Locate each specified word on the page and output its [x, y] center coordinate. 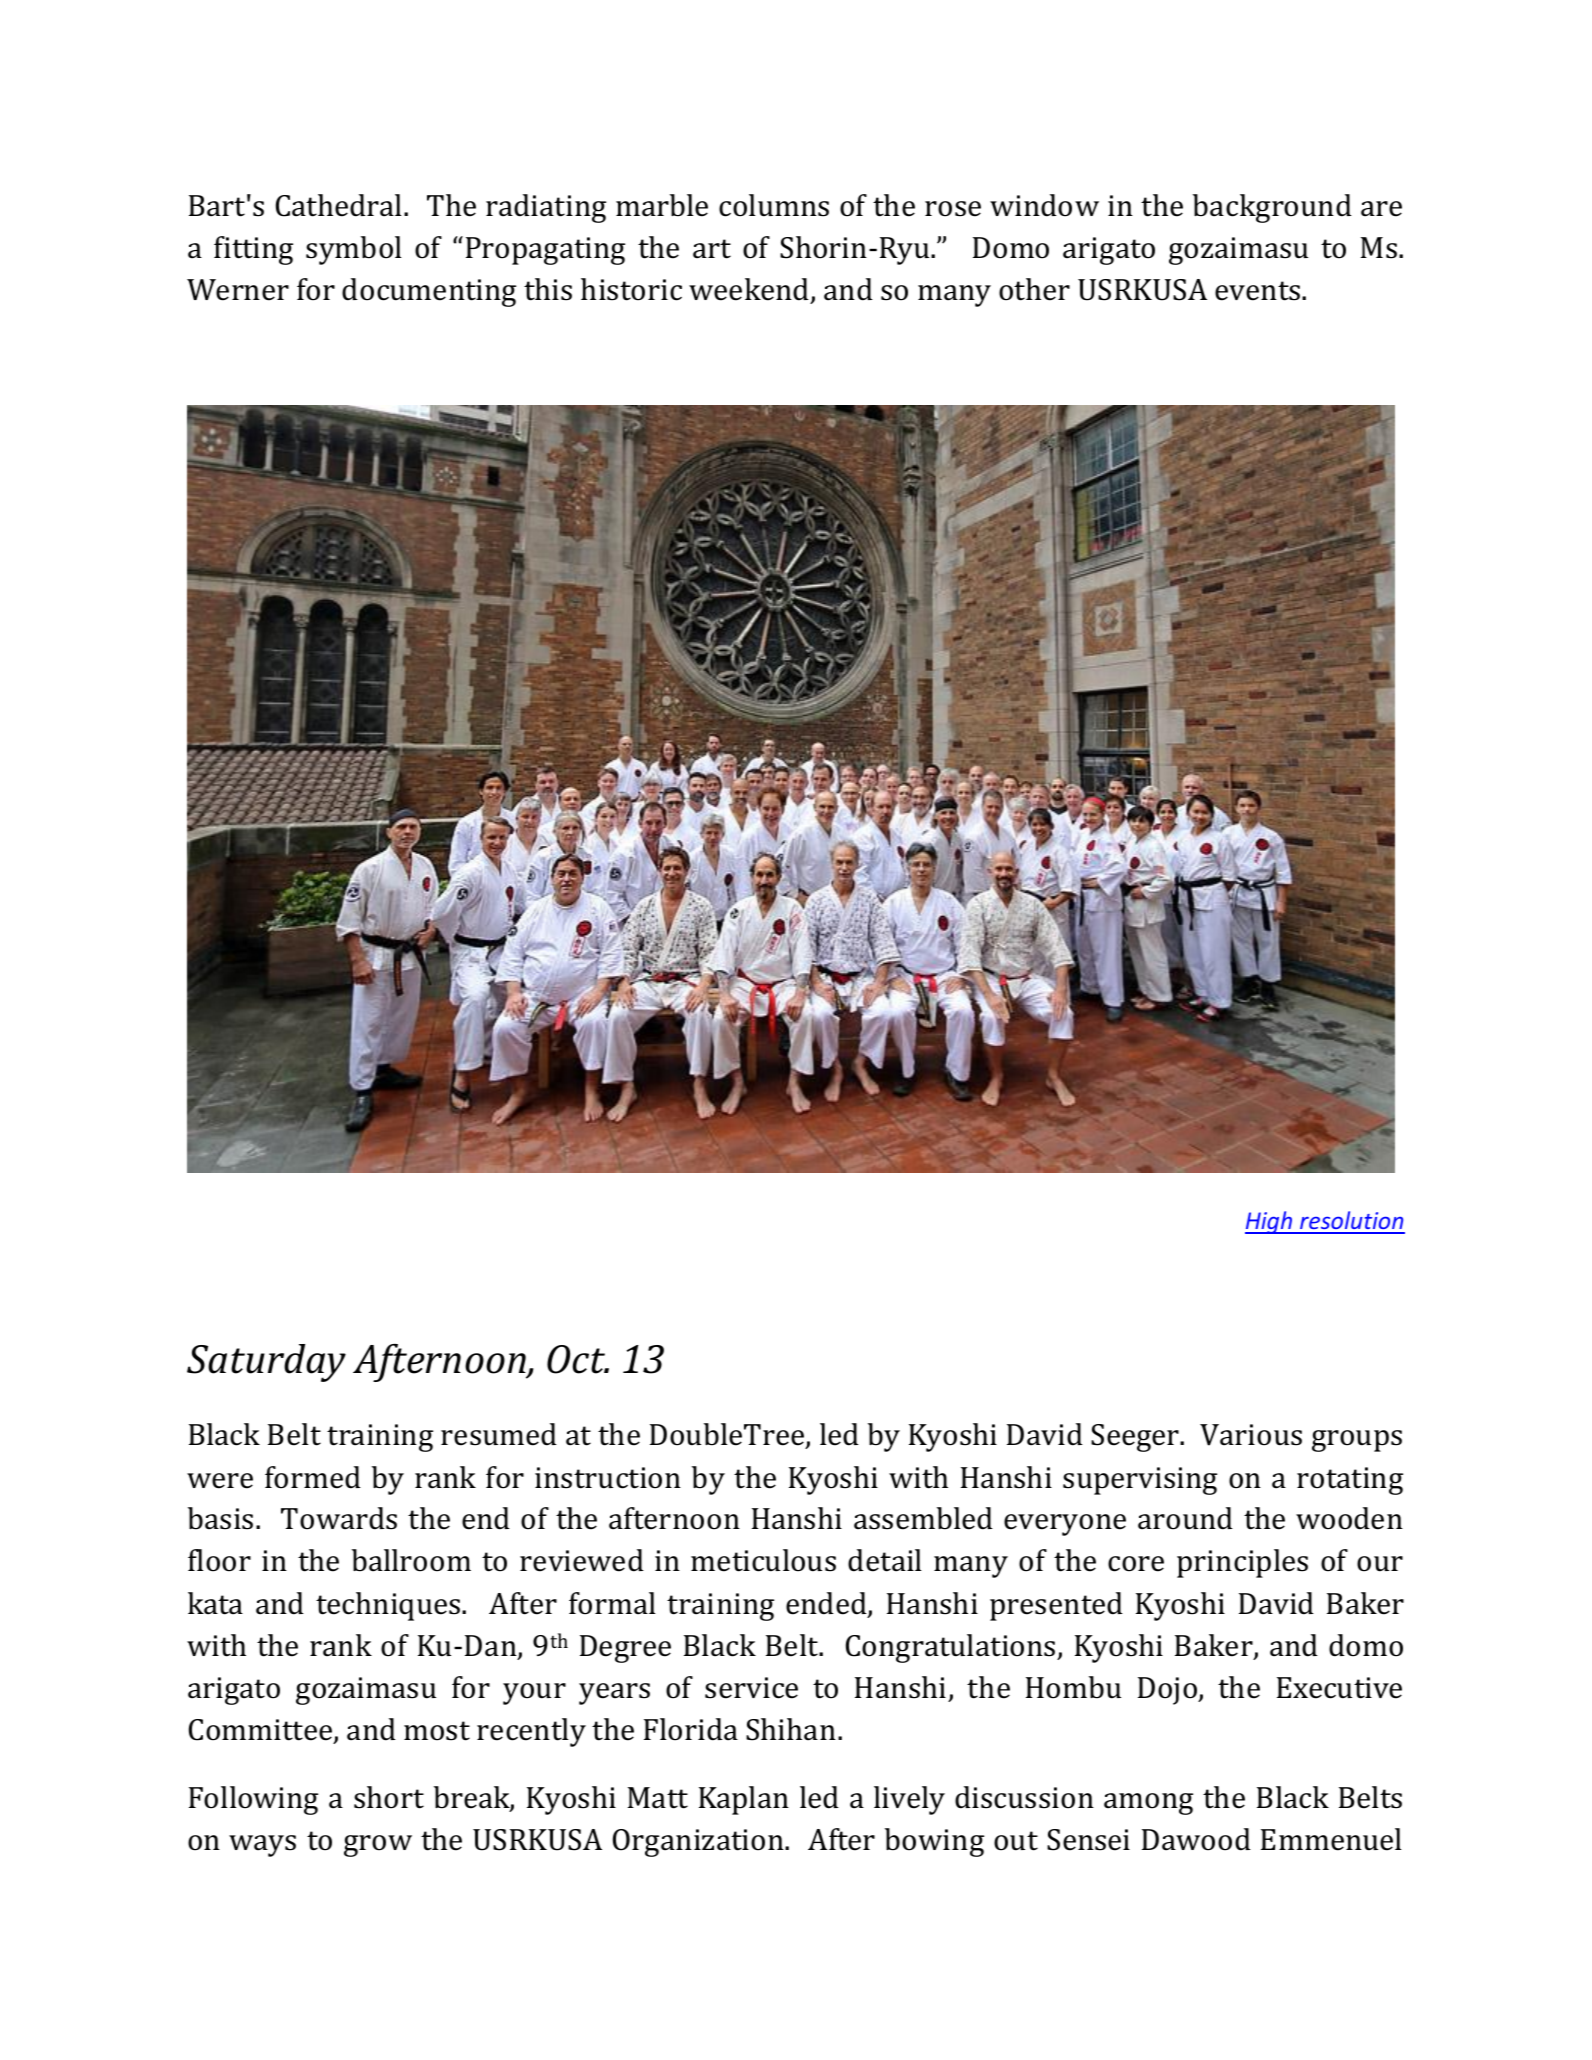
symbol [354, 250]
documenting [429, 292]
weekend [750, 290]
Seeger [1136, 1438]
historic [631, 289]
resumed [499, 1434]
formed [313, 1477]
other [1034, 289]
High [1270, 1222]
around [1185, 1518]
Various [1251, 1435]
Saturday [266, 1363]
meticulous [763, 1560]
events [1259, 291]
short [389, 1797]
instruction [608, 1478]
